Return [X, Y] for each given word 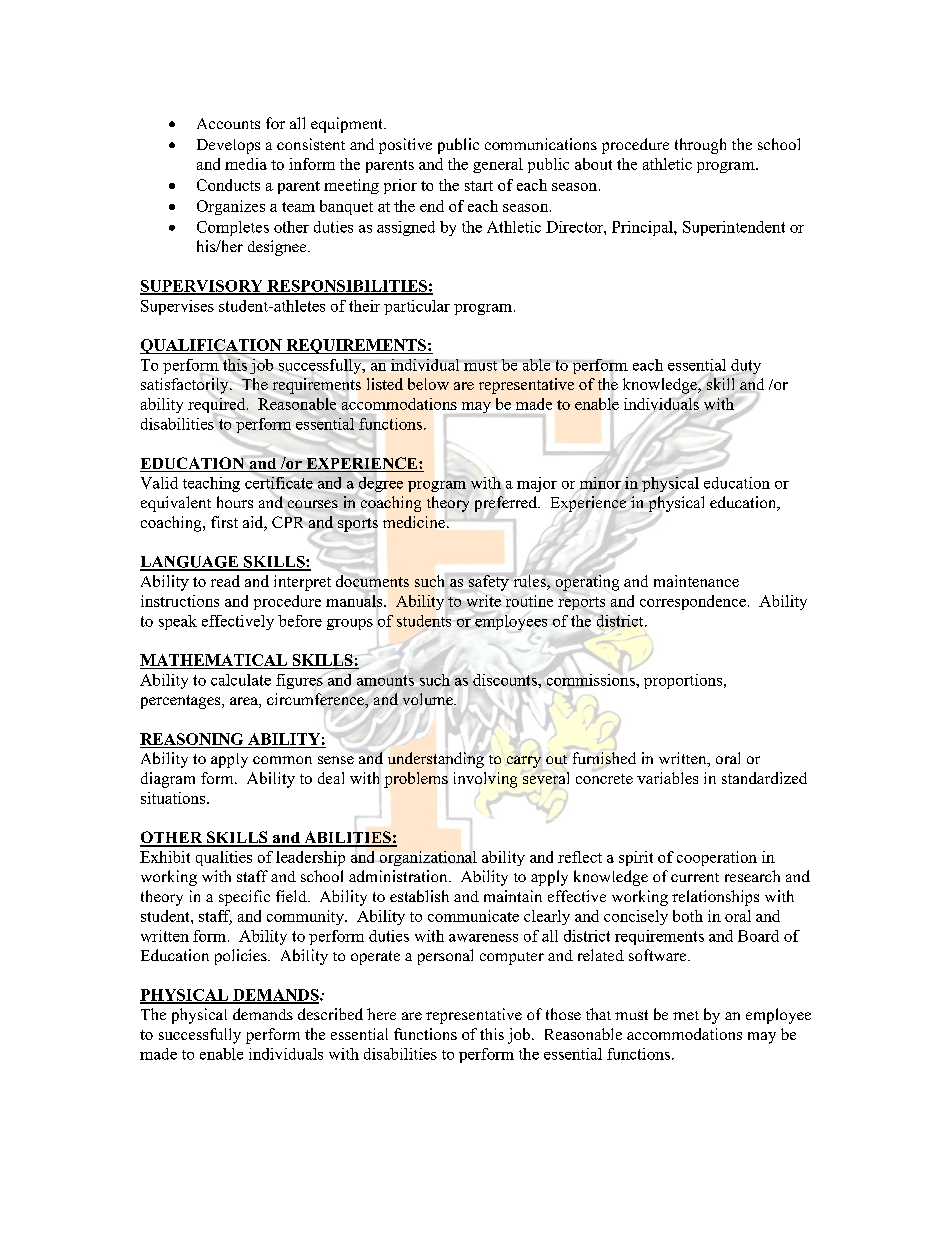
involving [485, 780]
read [225, 581]
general [498, 165]
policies [242, 957]
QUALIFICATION [212, 346]
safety [489, 583]
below [428, 384]
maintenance [696, 581]
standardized [764, 778]
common [282, 760]
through [700, 146]
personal [445, 957]
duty [745, 368]
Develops [228, 146]
